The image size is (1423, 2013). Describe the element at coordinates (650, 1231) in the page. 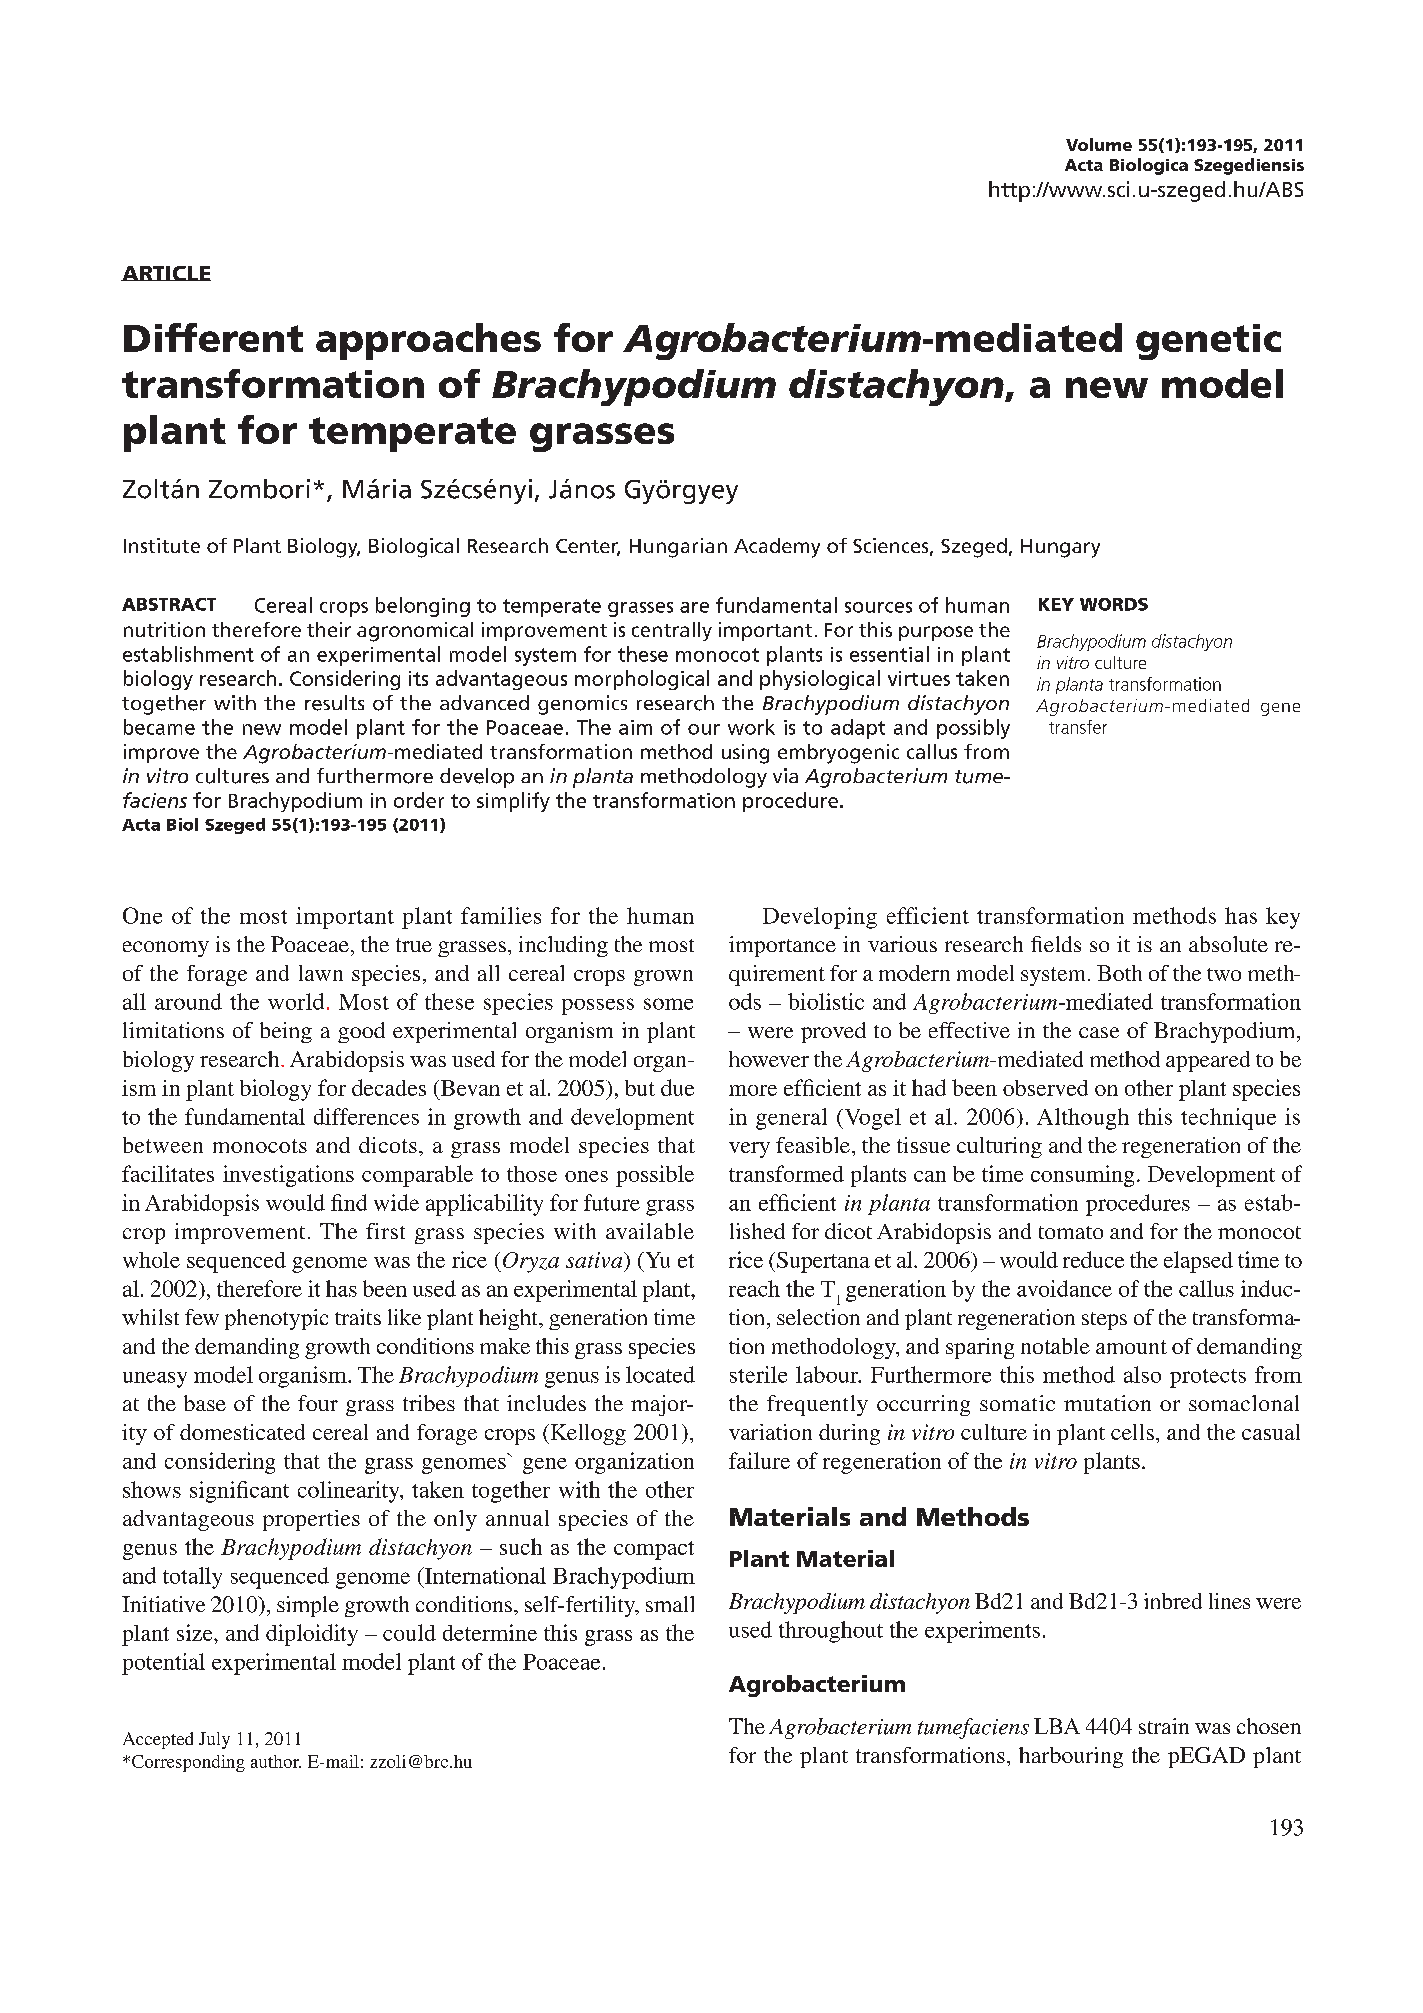

I see `available` at that location.
